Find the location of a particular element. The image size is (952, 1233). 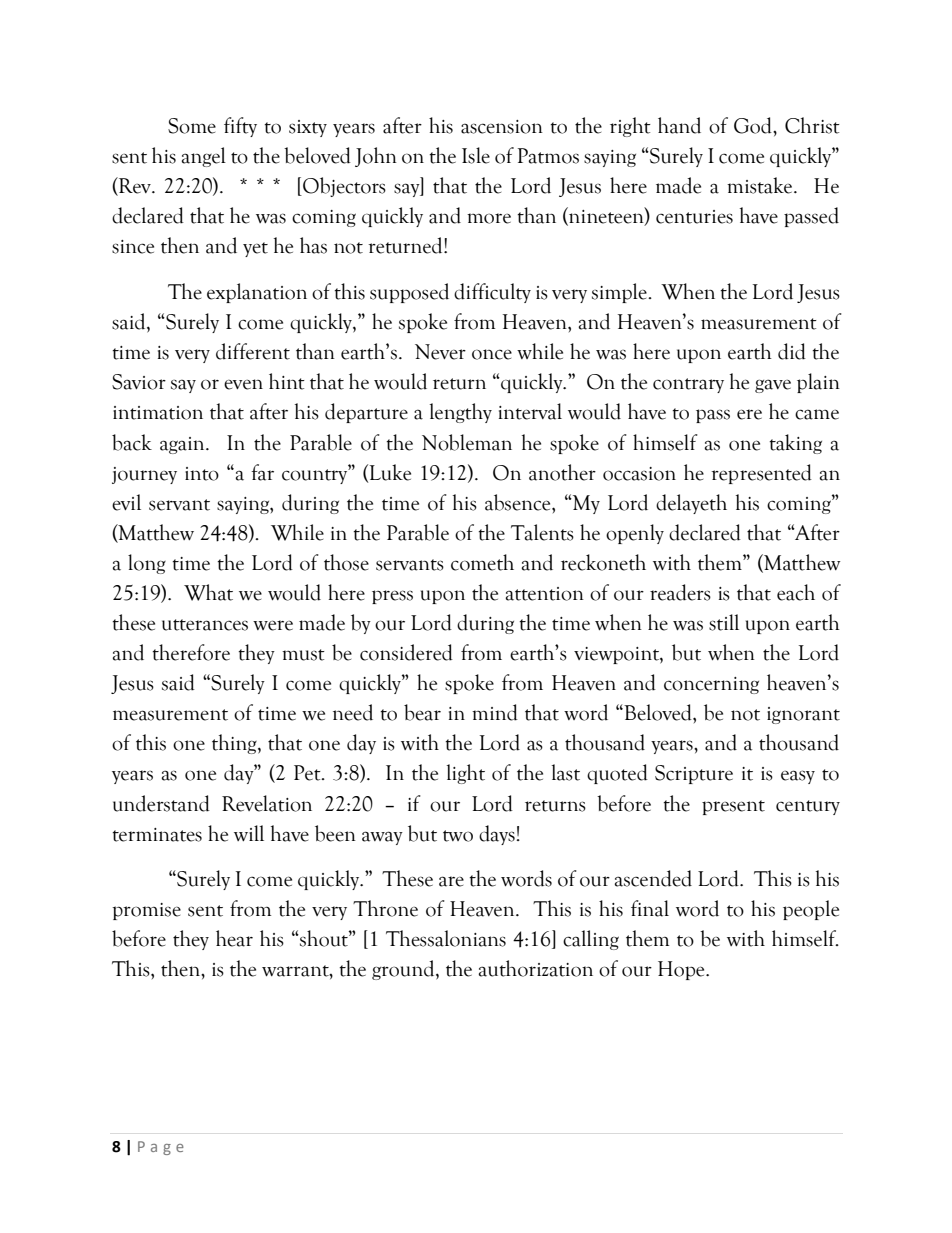

lengthy is located at coordinates (461, 413).
